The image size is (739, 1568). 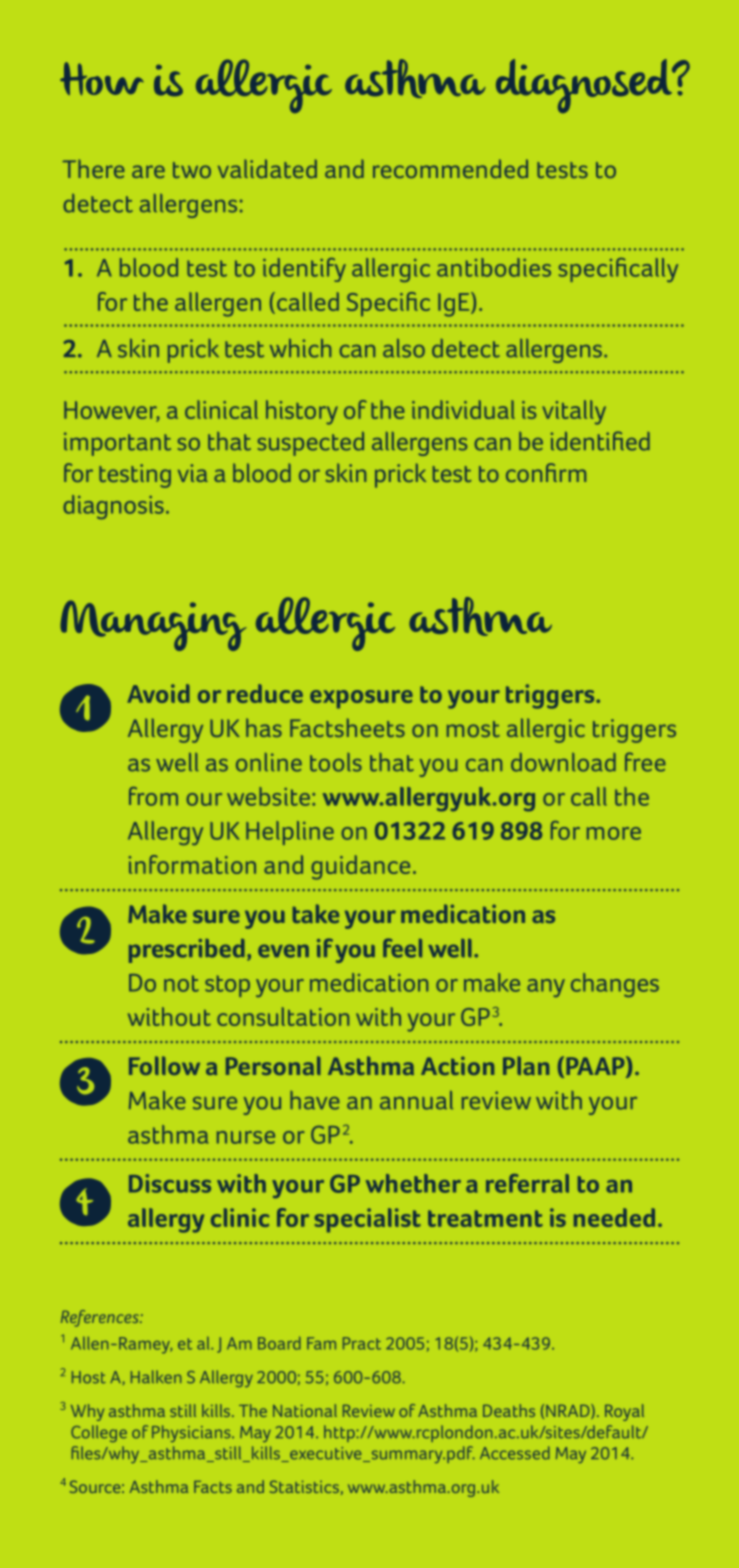 What do you see at coordinates (585, 86) in the image?
I see `diagnosed` at bounding box center [585, 86].
